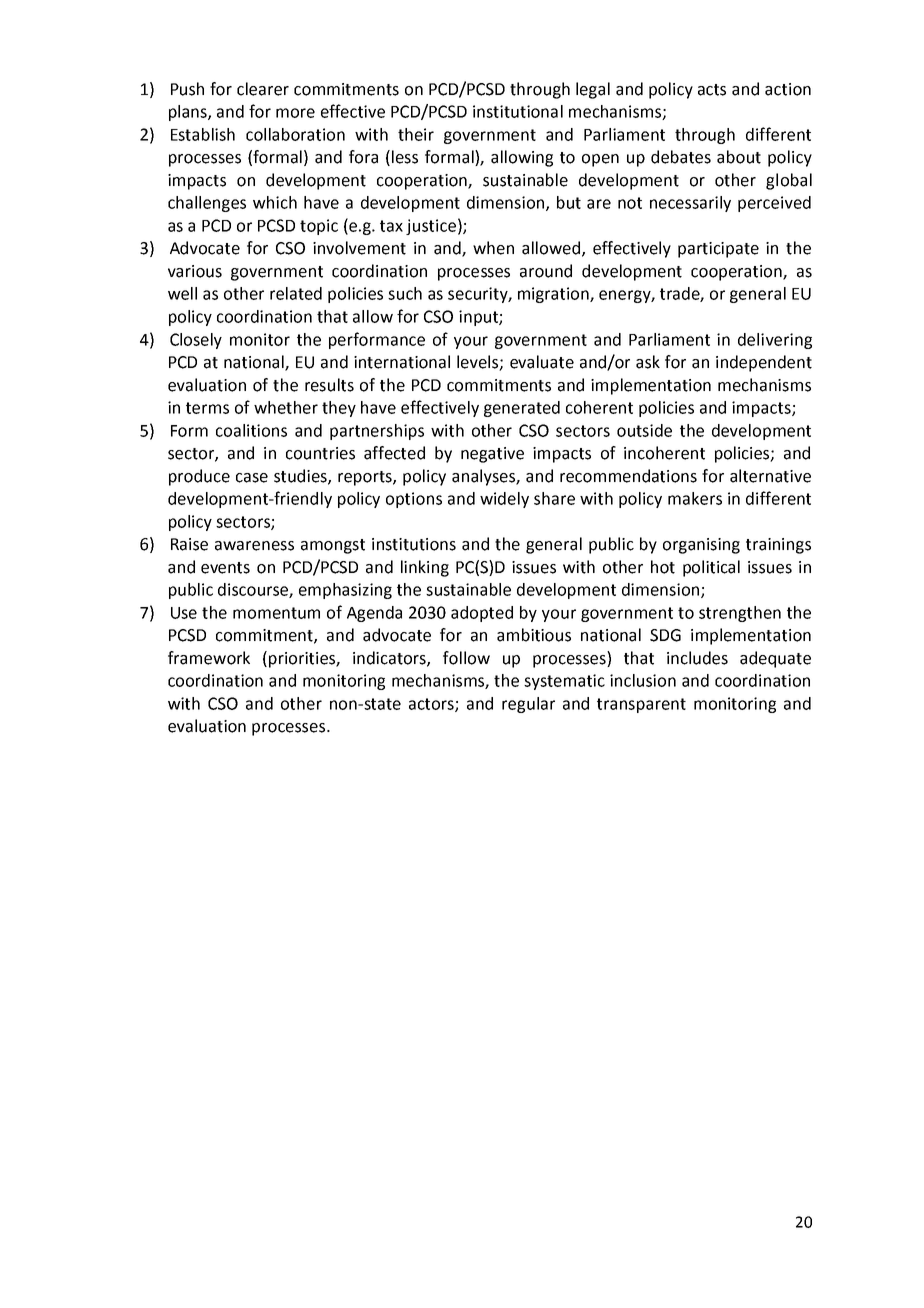  What do you see at coordinates (263, 89) in the page?
I see `clearer` at bounding box center [263, 89].
